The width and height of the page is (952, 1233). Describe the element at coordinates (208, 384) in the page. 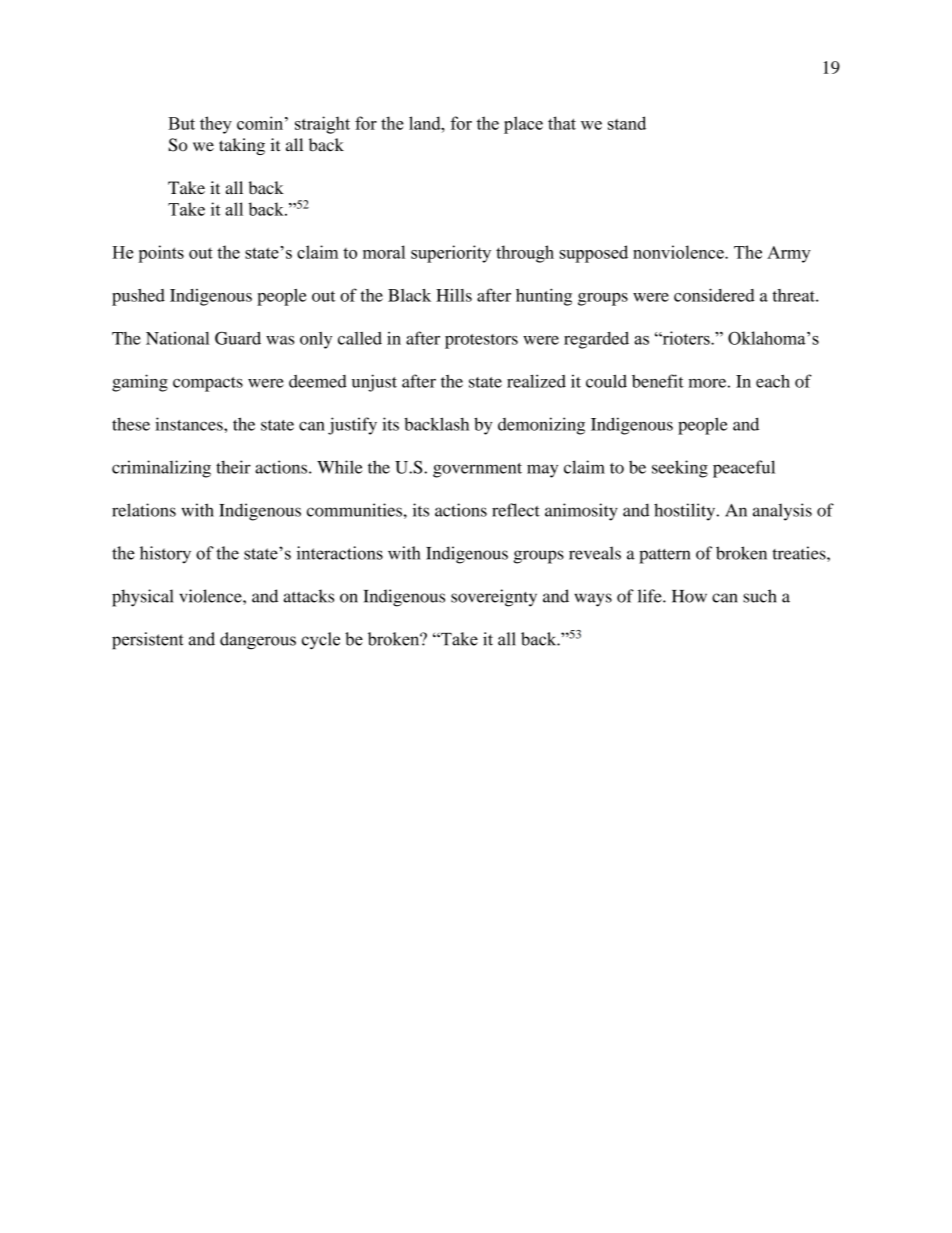

I see `compacts` at that location.
